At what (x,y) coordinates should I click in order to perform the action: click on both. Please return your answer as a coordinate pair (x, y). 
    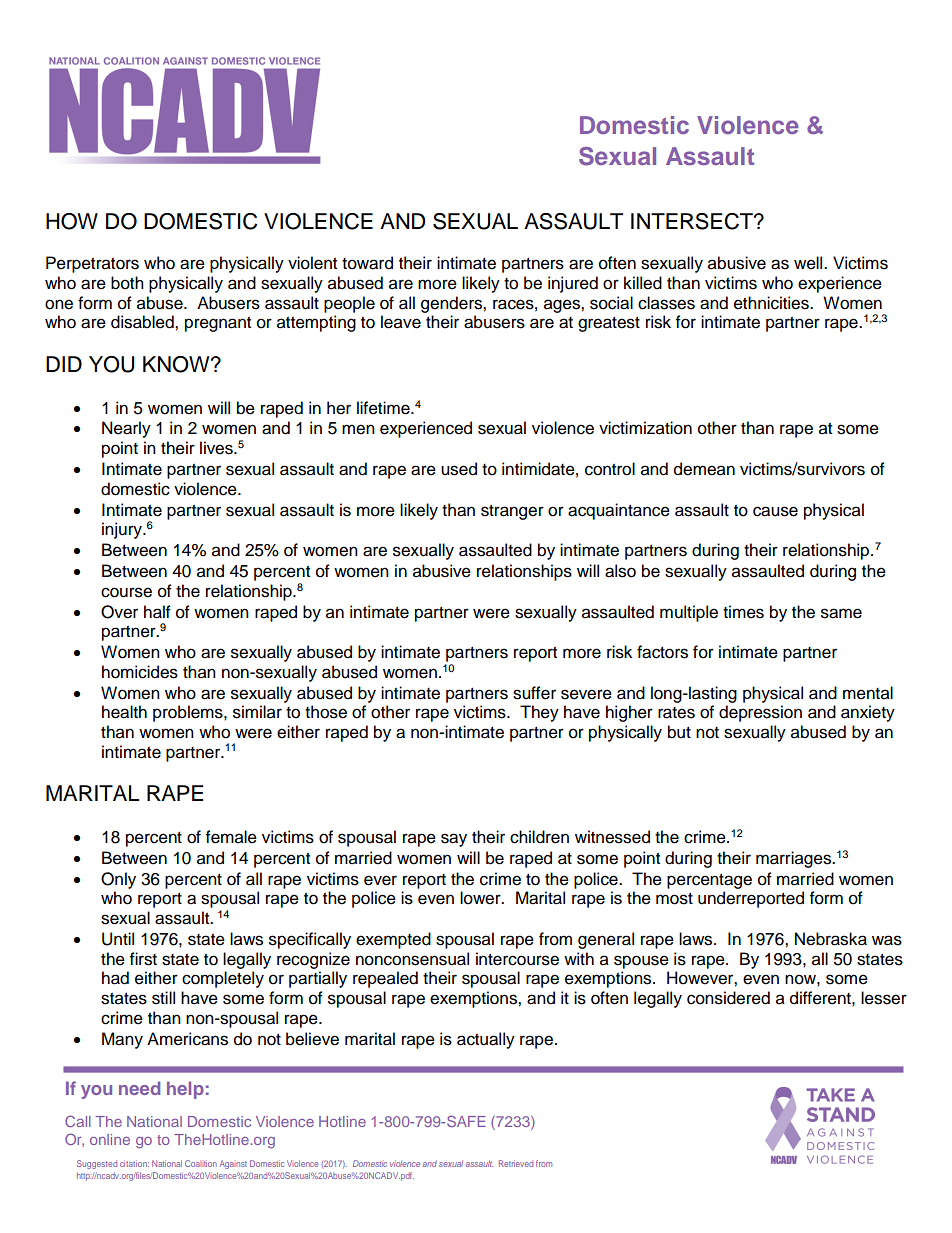
    Looking at the image, I should click on (127, 283).
